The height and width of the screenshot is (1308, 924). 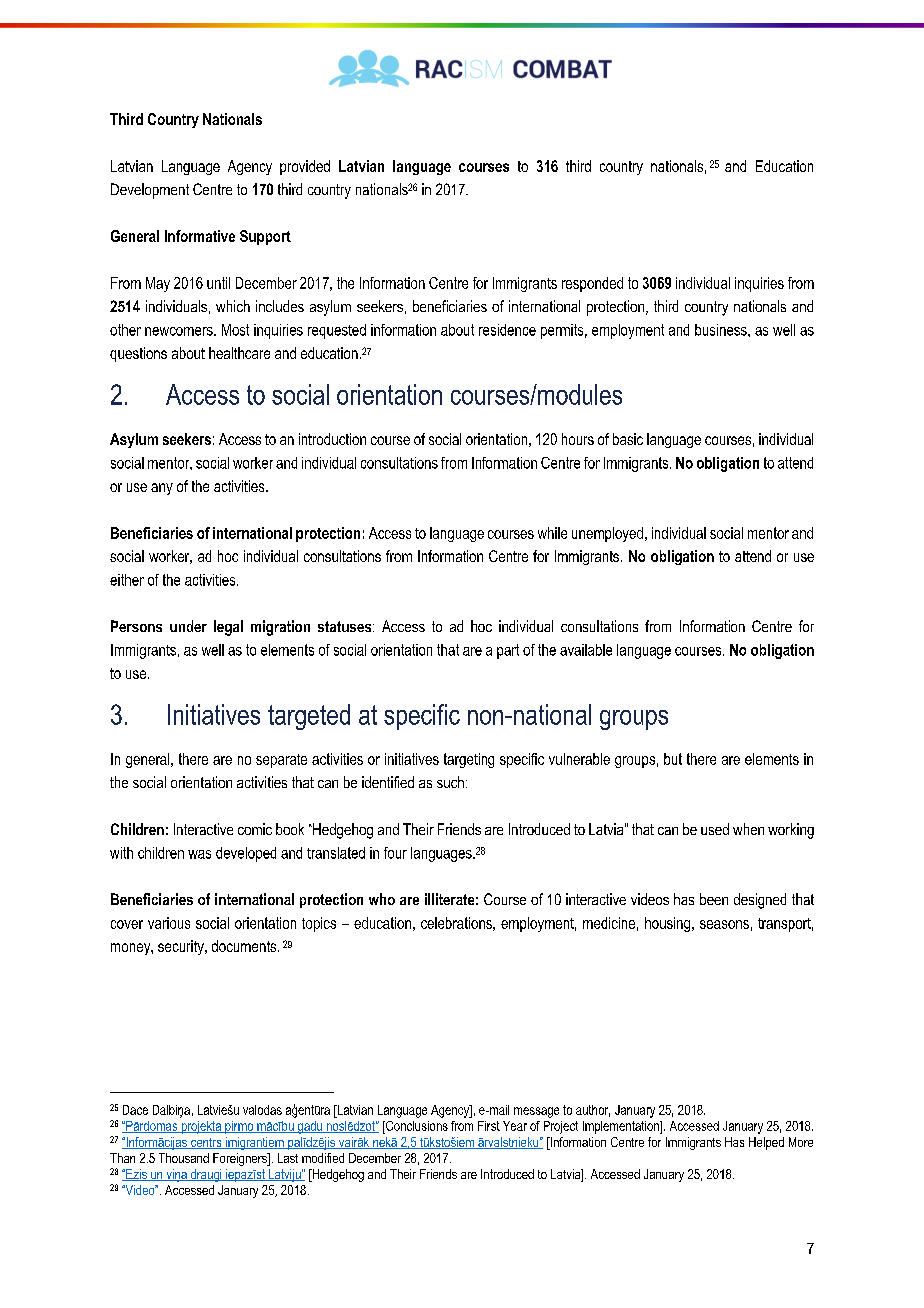 I want to click on any, so click(x=162, y=489).
